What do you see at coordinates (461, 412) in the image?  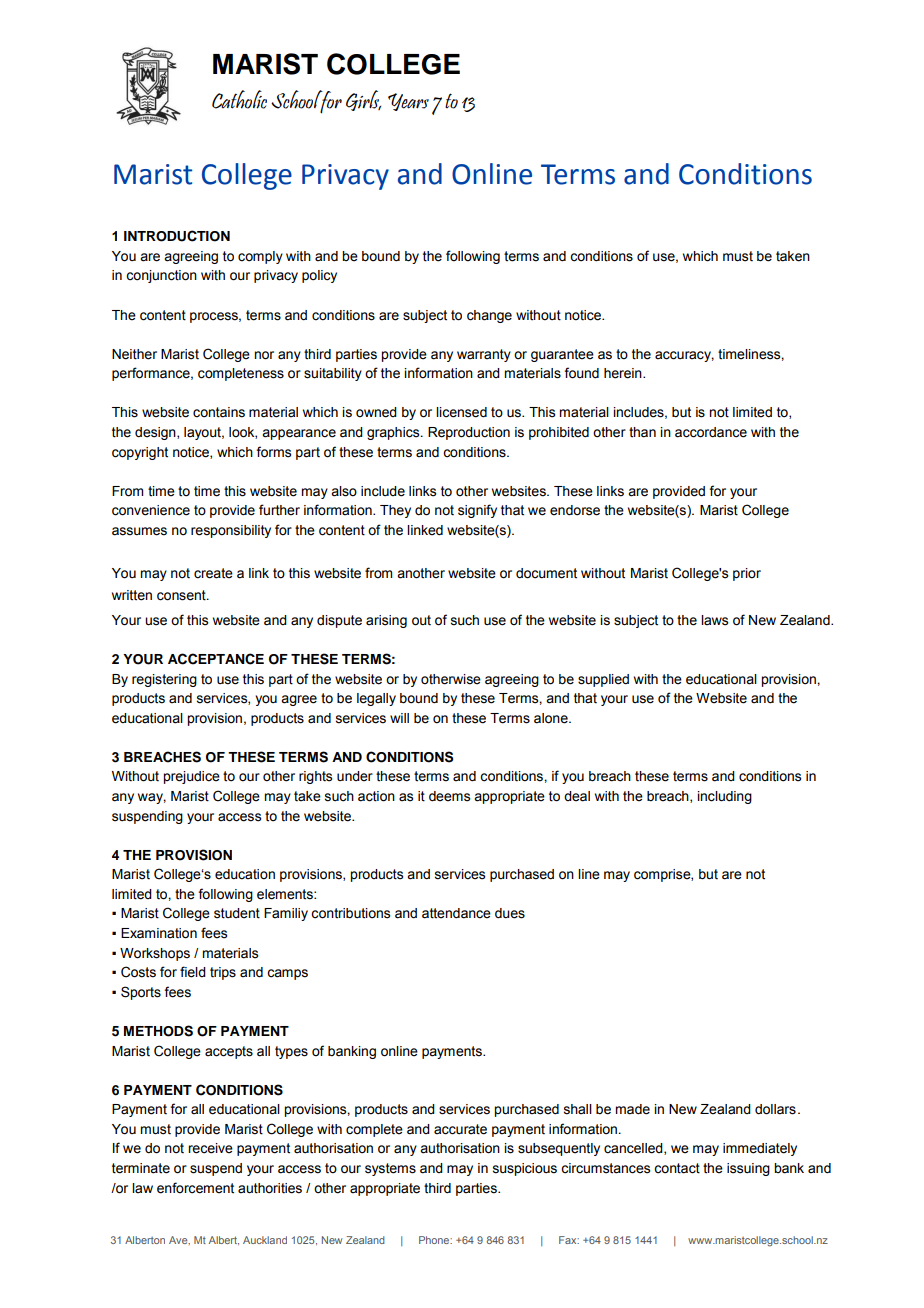 I see `licensed` at bounding box center [461, 412].
